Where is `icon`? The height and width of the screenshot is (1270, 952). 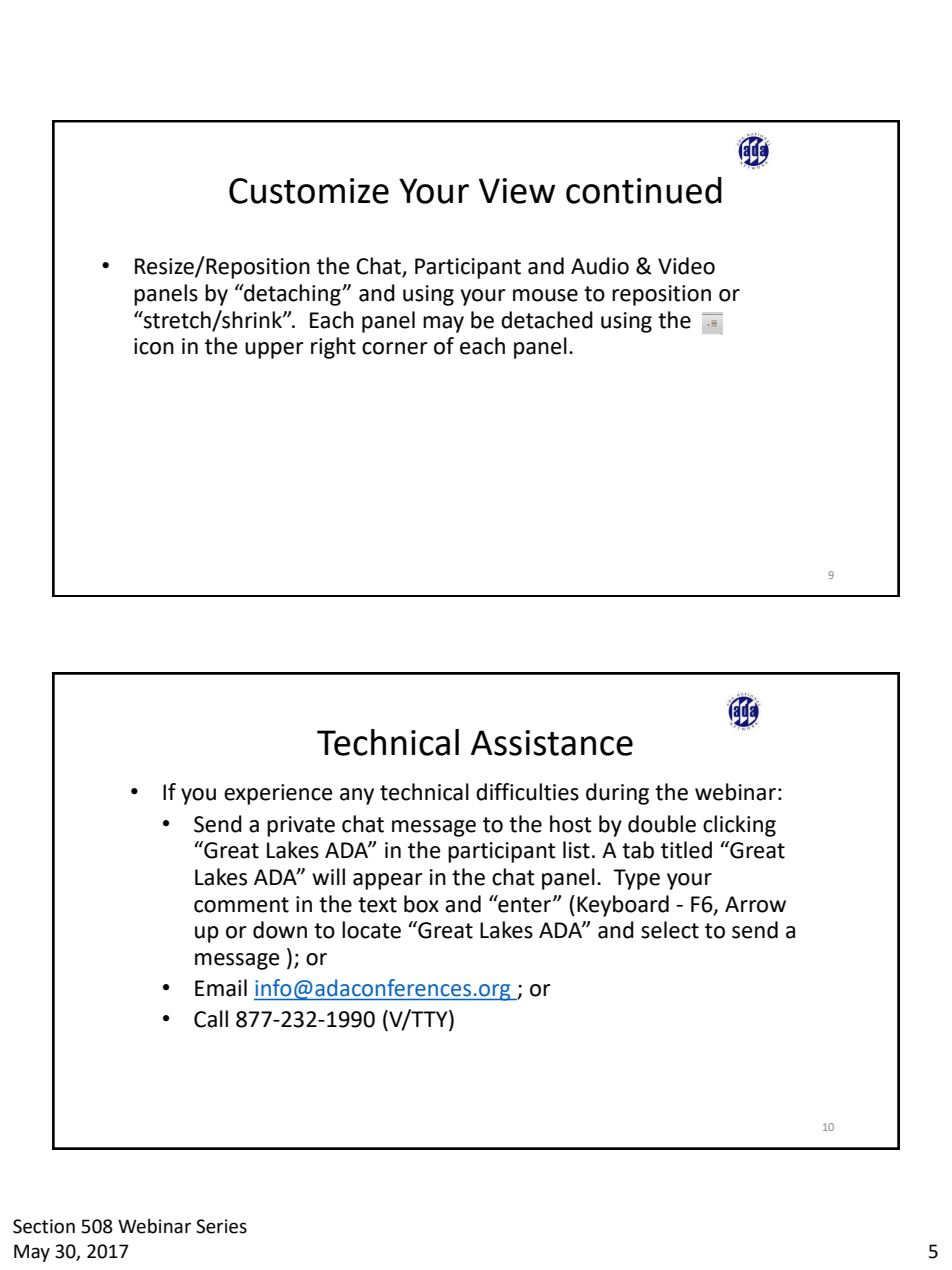
icon is located at coordinates (154, 346).
